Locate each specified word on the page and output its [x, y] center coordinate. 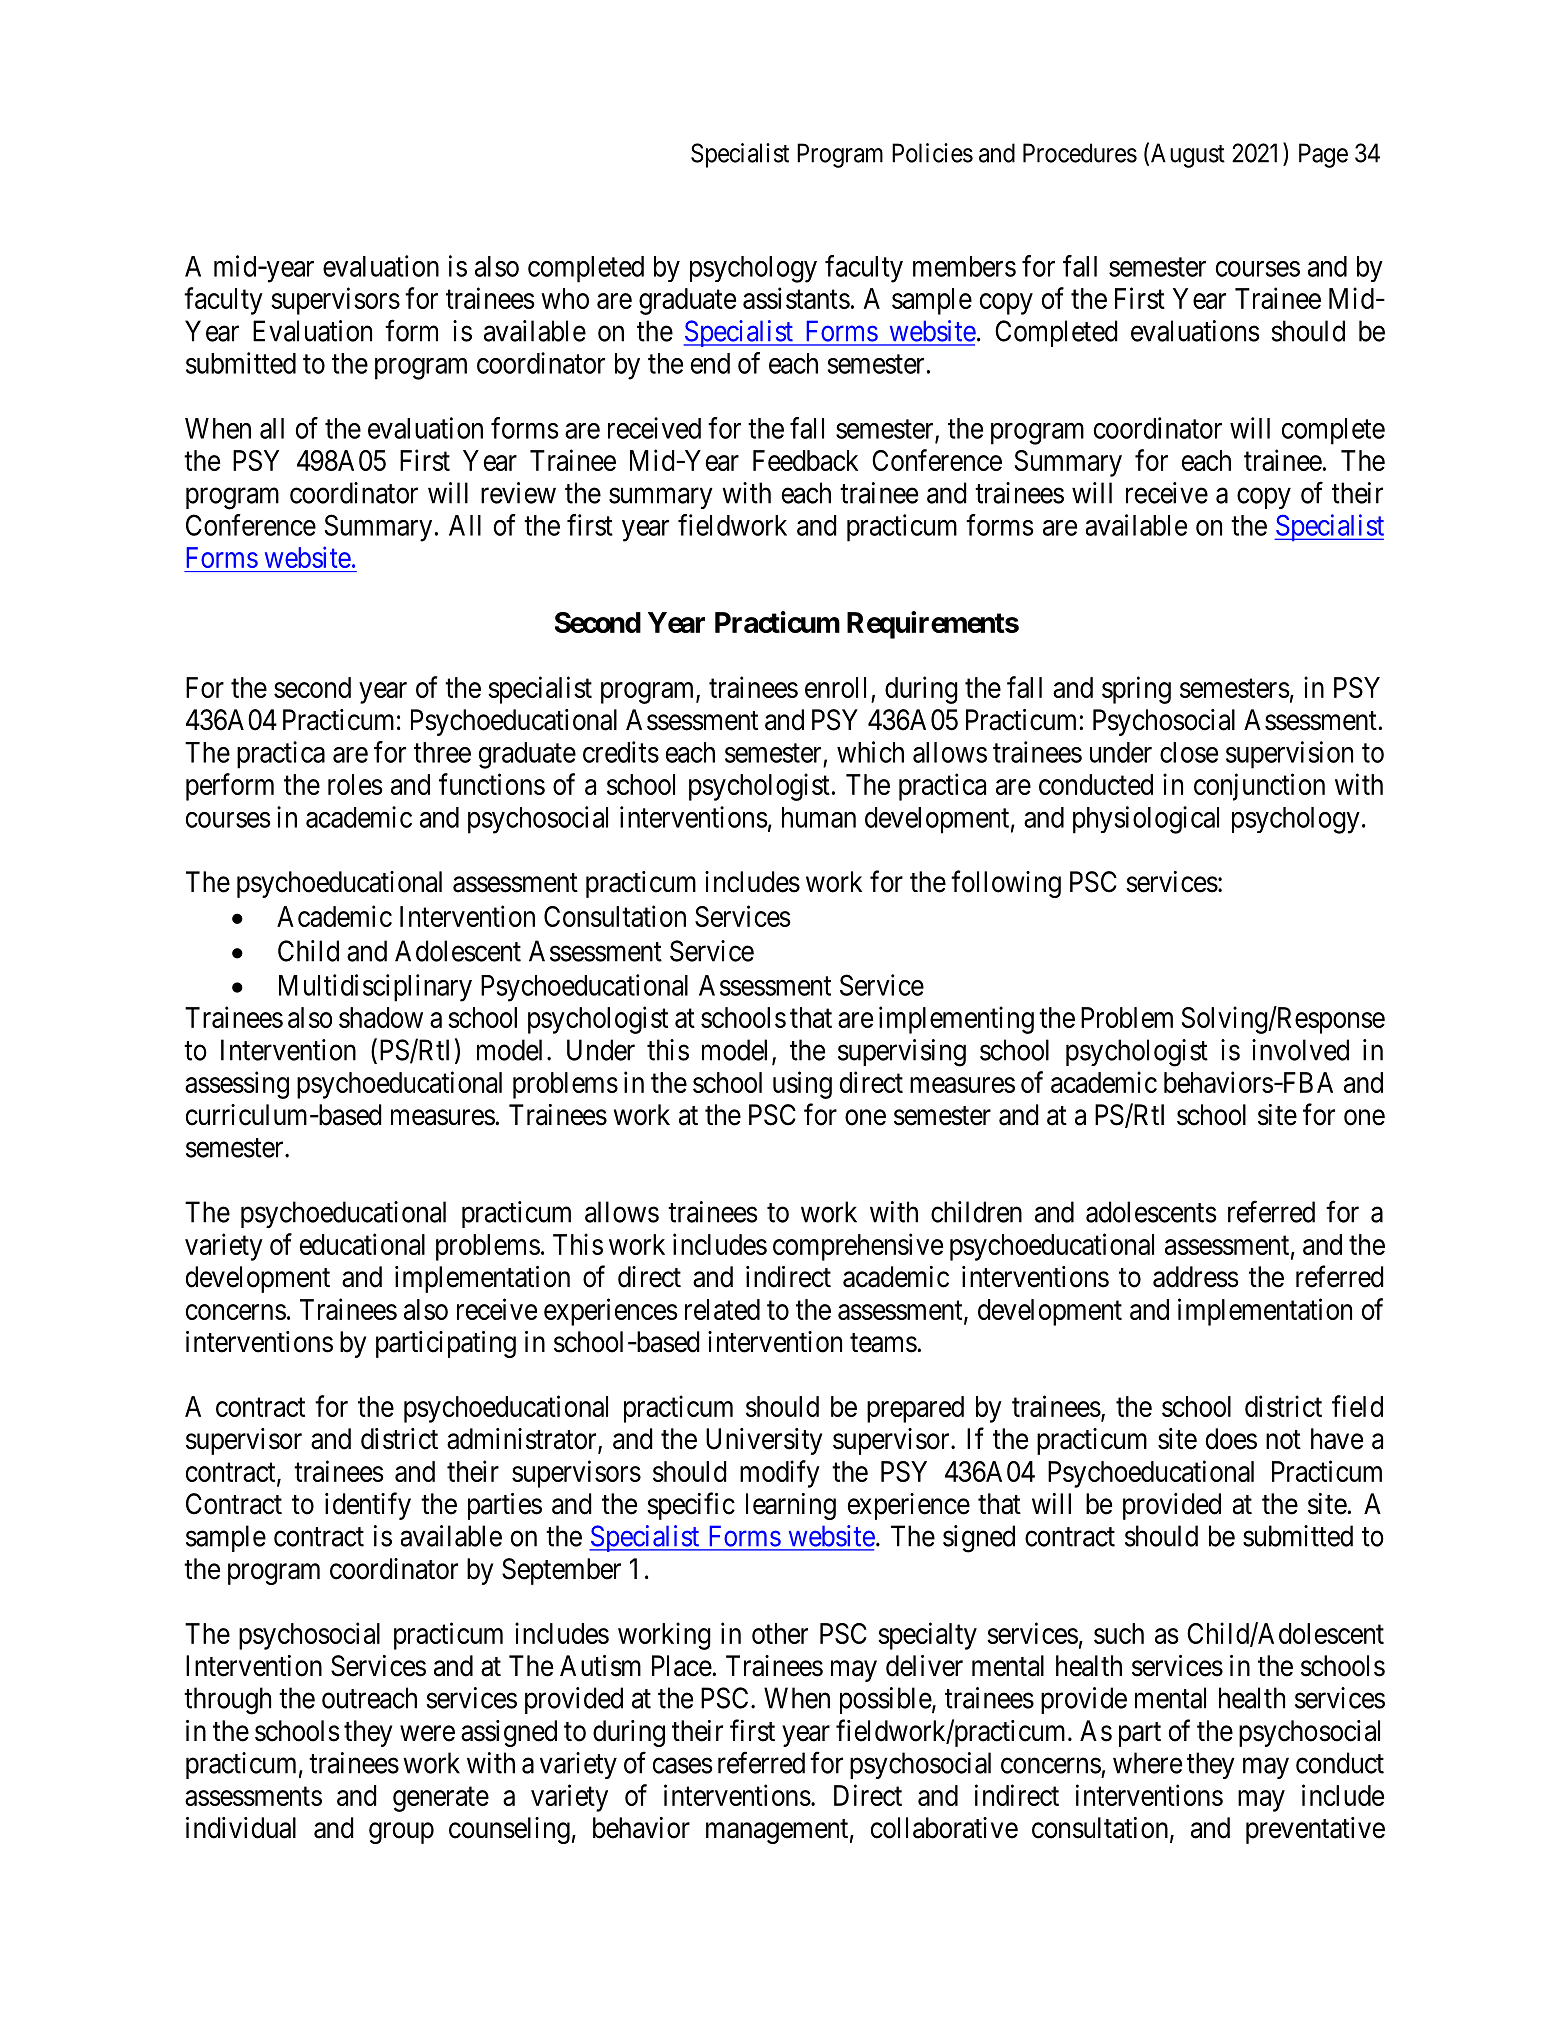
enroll [835, 687]
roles [355, 784]
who [565, 298]
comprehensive [858, 1247]
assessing [237, 1085]
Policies [932, 153]
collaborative [944, 1828]
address [1196, 1277]
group [401, 1833]
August [1188, 155]
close [1189, 752]
